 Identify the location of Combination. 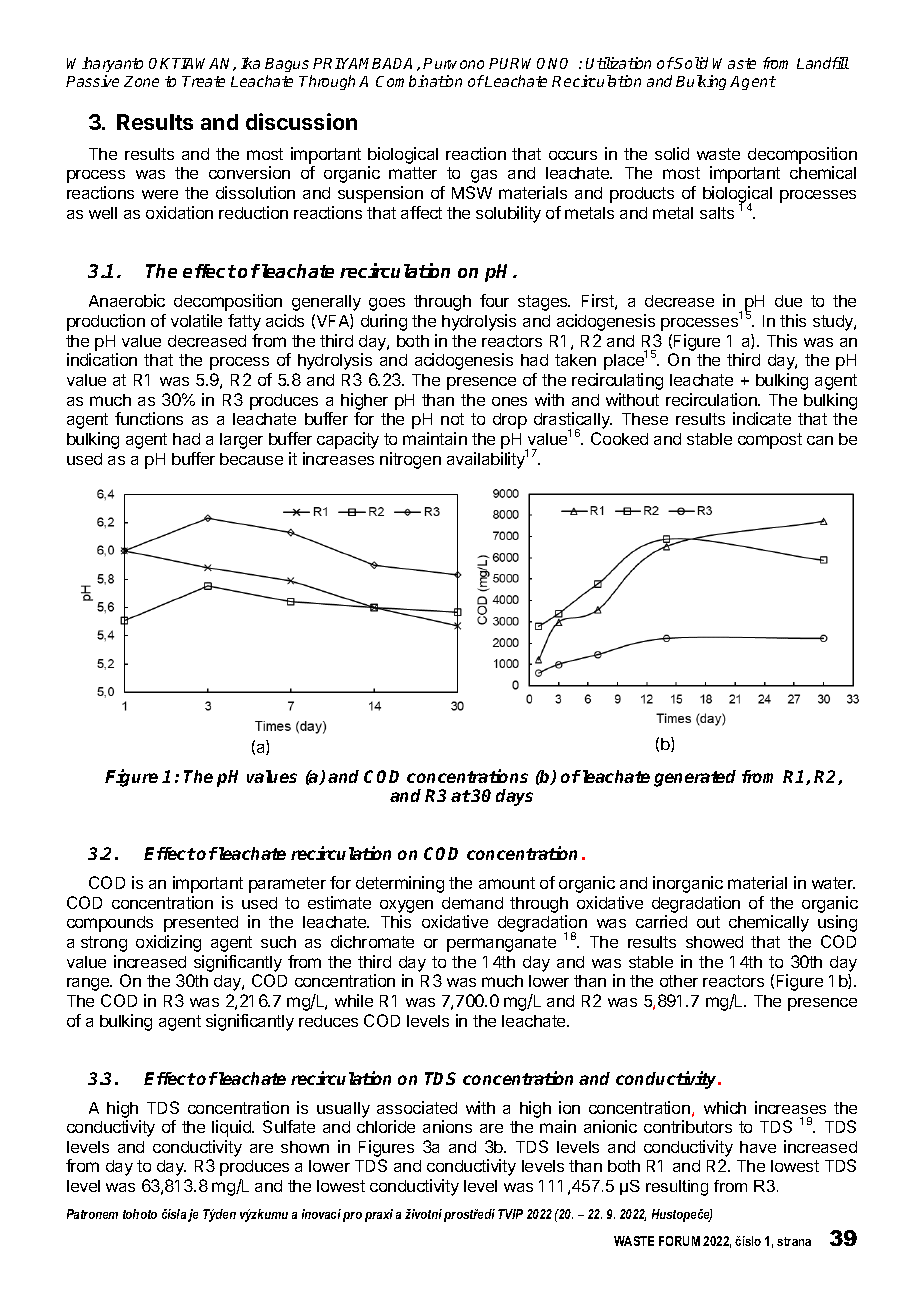
(419, 81).
